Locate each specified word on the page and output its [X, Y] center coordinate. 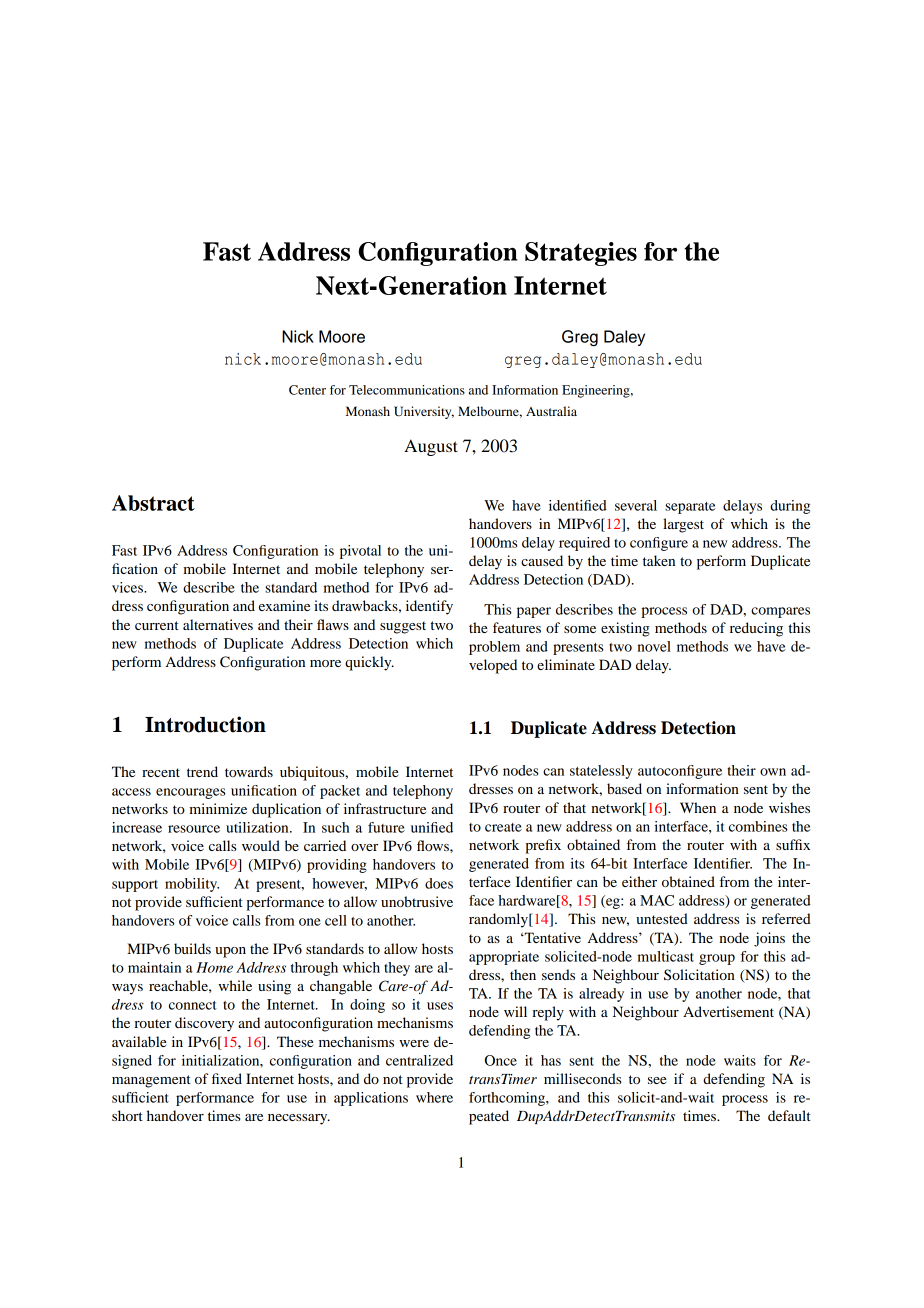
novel [654, 646]
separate [690, 508]
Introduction [205, 724]
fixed [227, 1078]
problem [494, 648]
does [439, 883]
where [434, 1097]
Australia [551, 411]
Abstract [153, 503]
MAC [657, 900]
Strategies [581, 254]
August [431, 447]
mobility [192, 885]
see [657, 1080]
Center [307, 390]
